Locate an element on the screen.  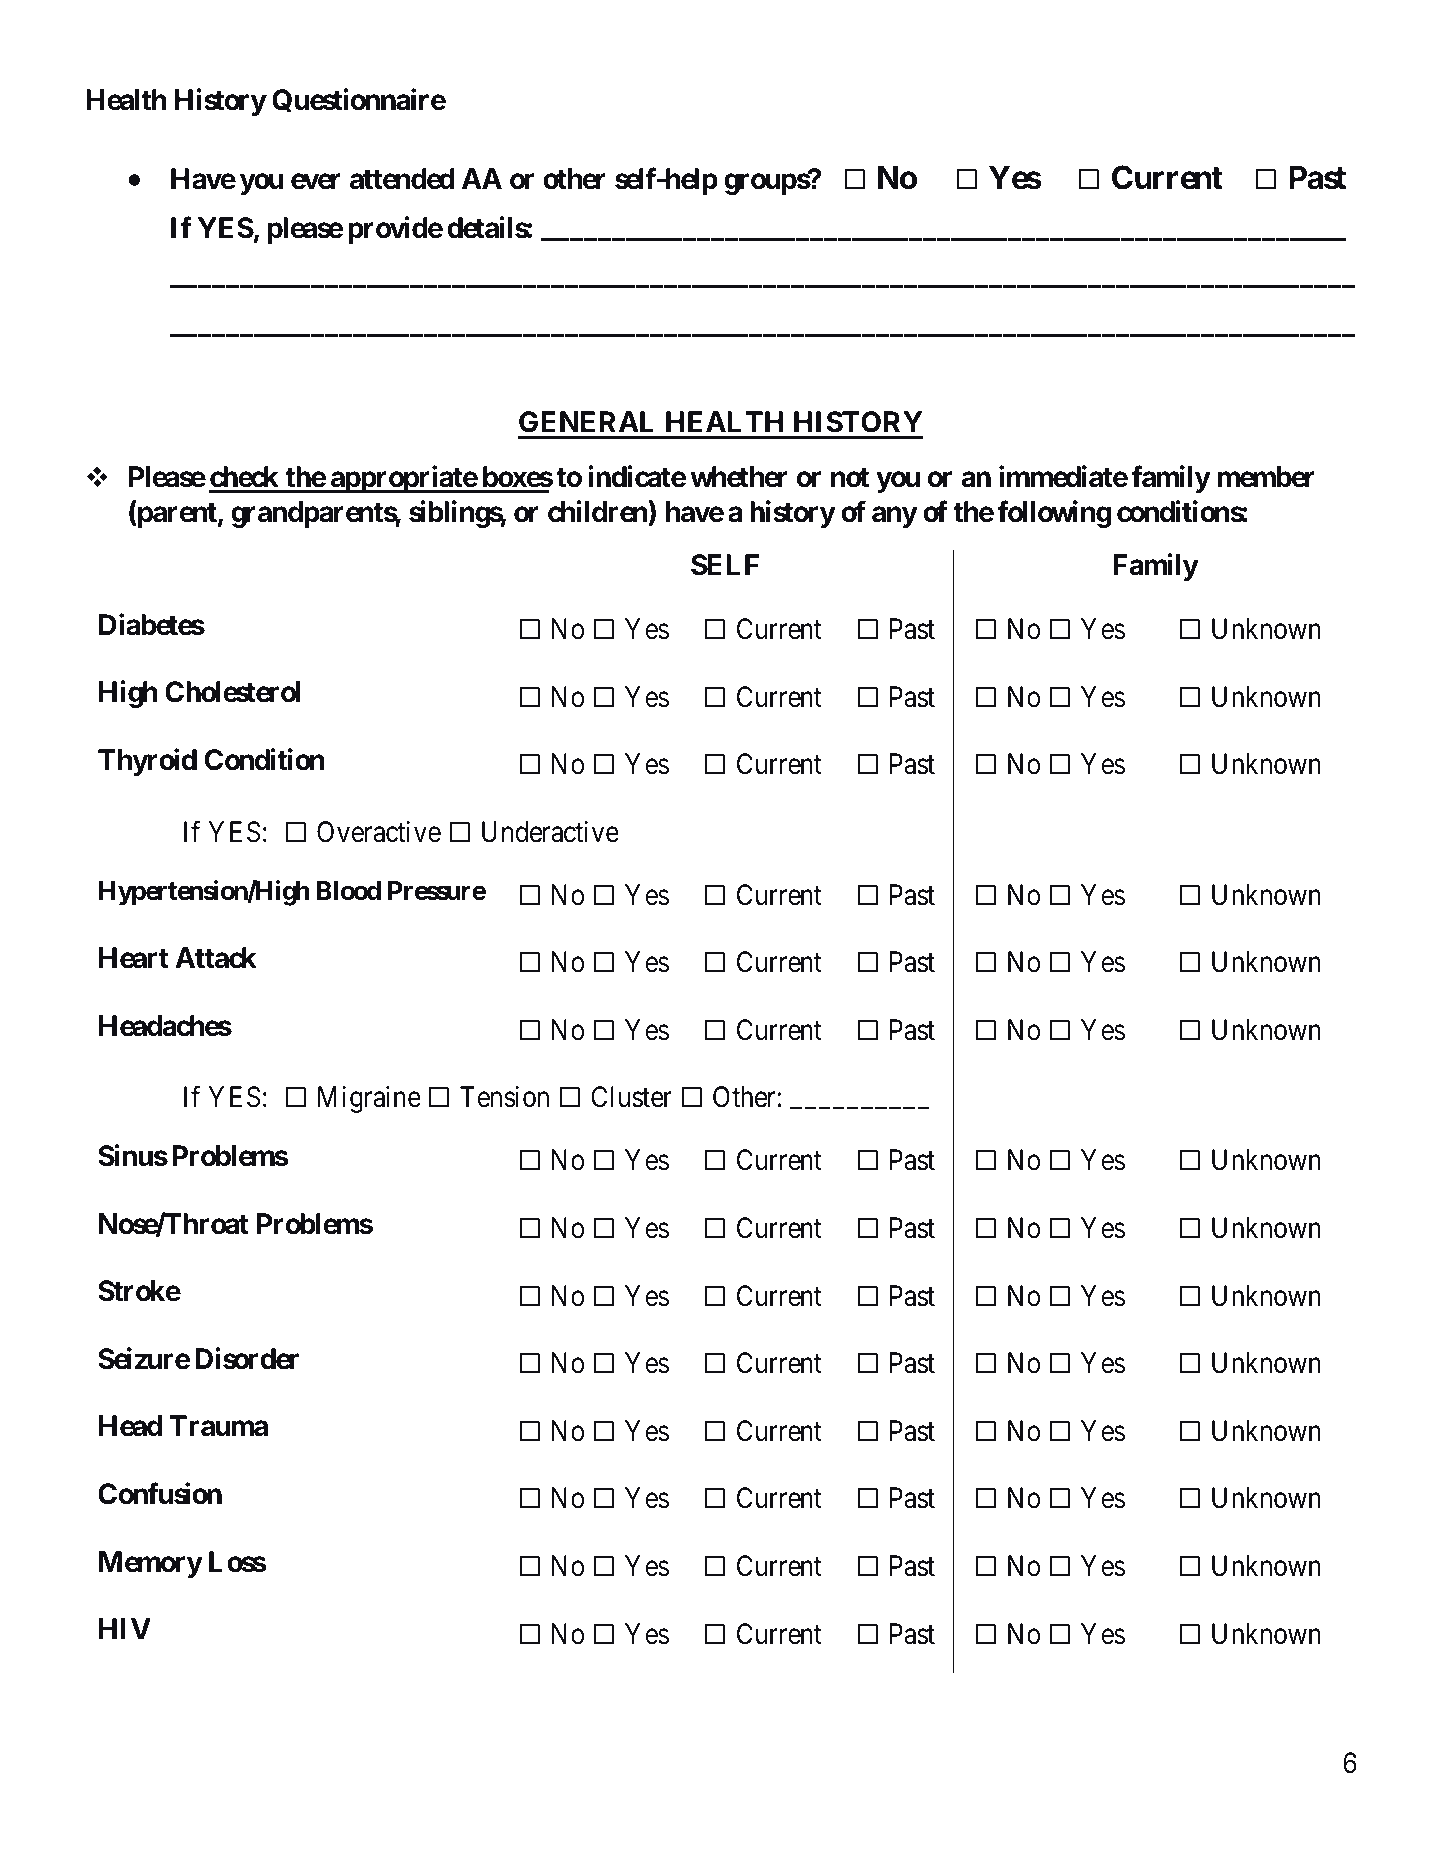
Cluster is located at coordinates (631, 1097).
